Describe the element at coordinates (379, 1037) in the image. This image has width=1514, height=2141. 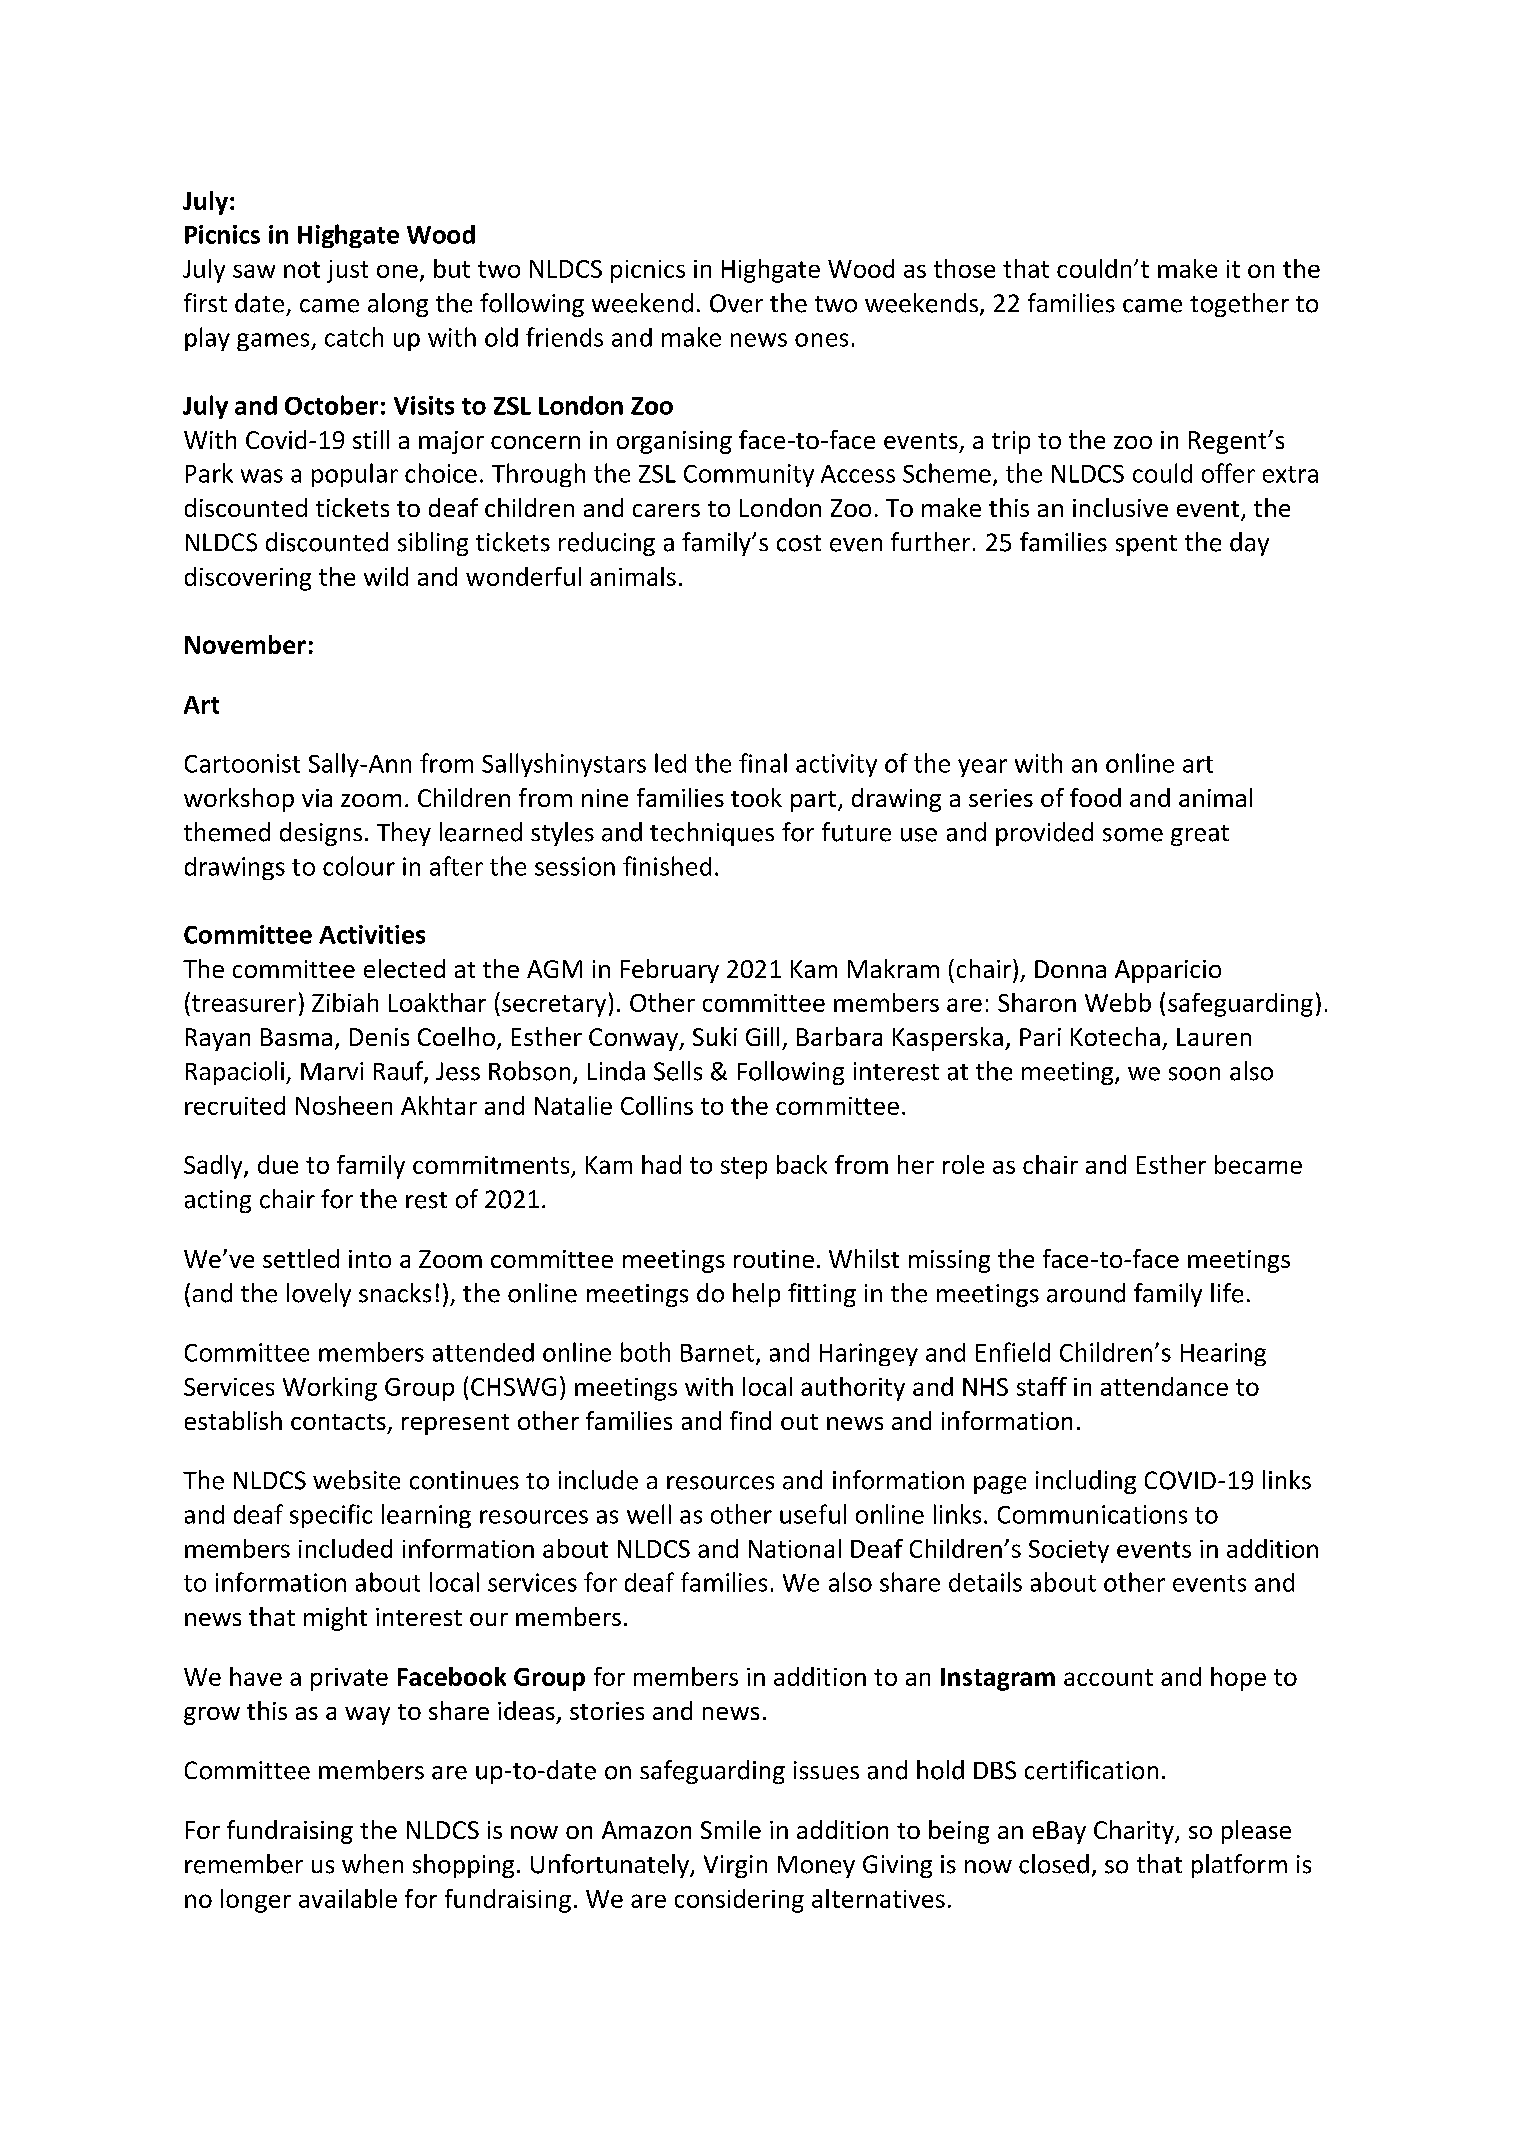
I see `Denis` at that location.
